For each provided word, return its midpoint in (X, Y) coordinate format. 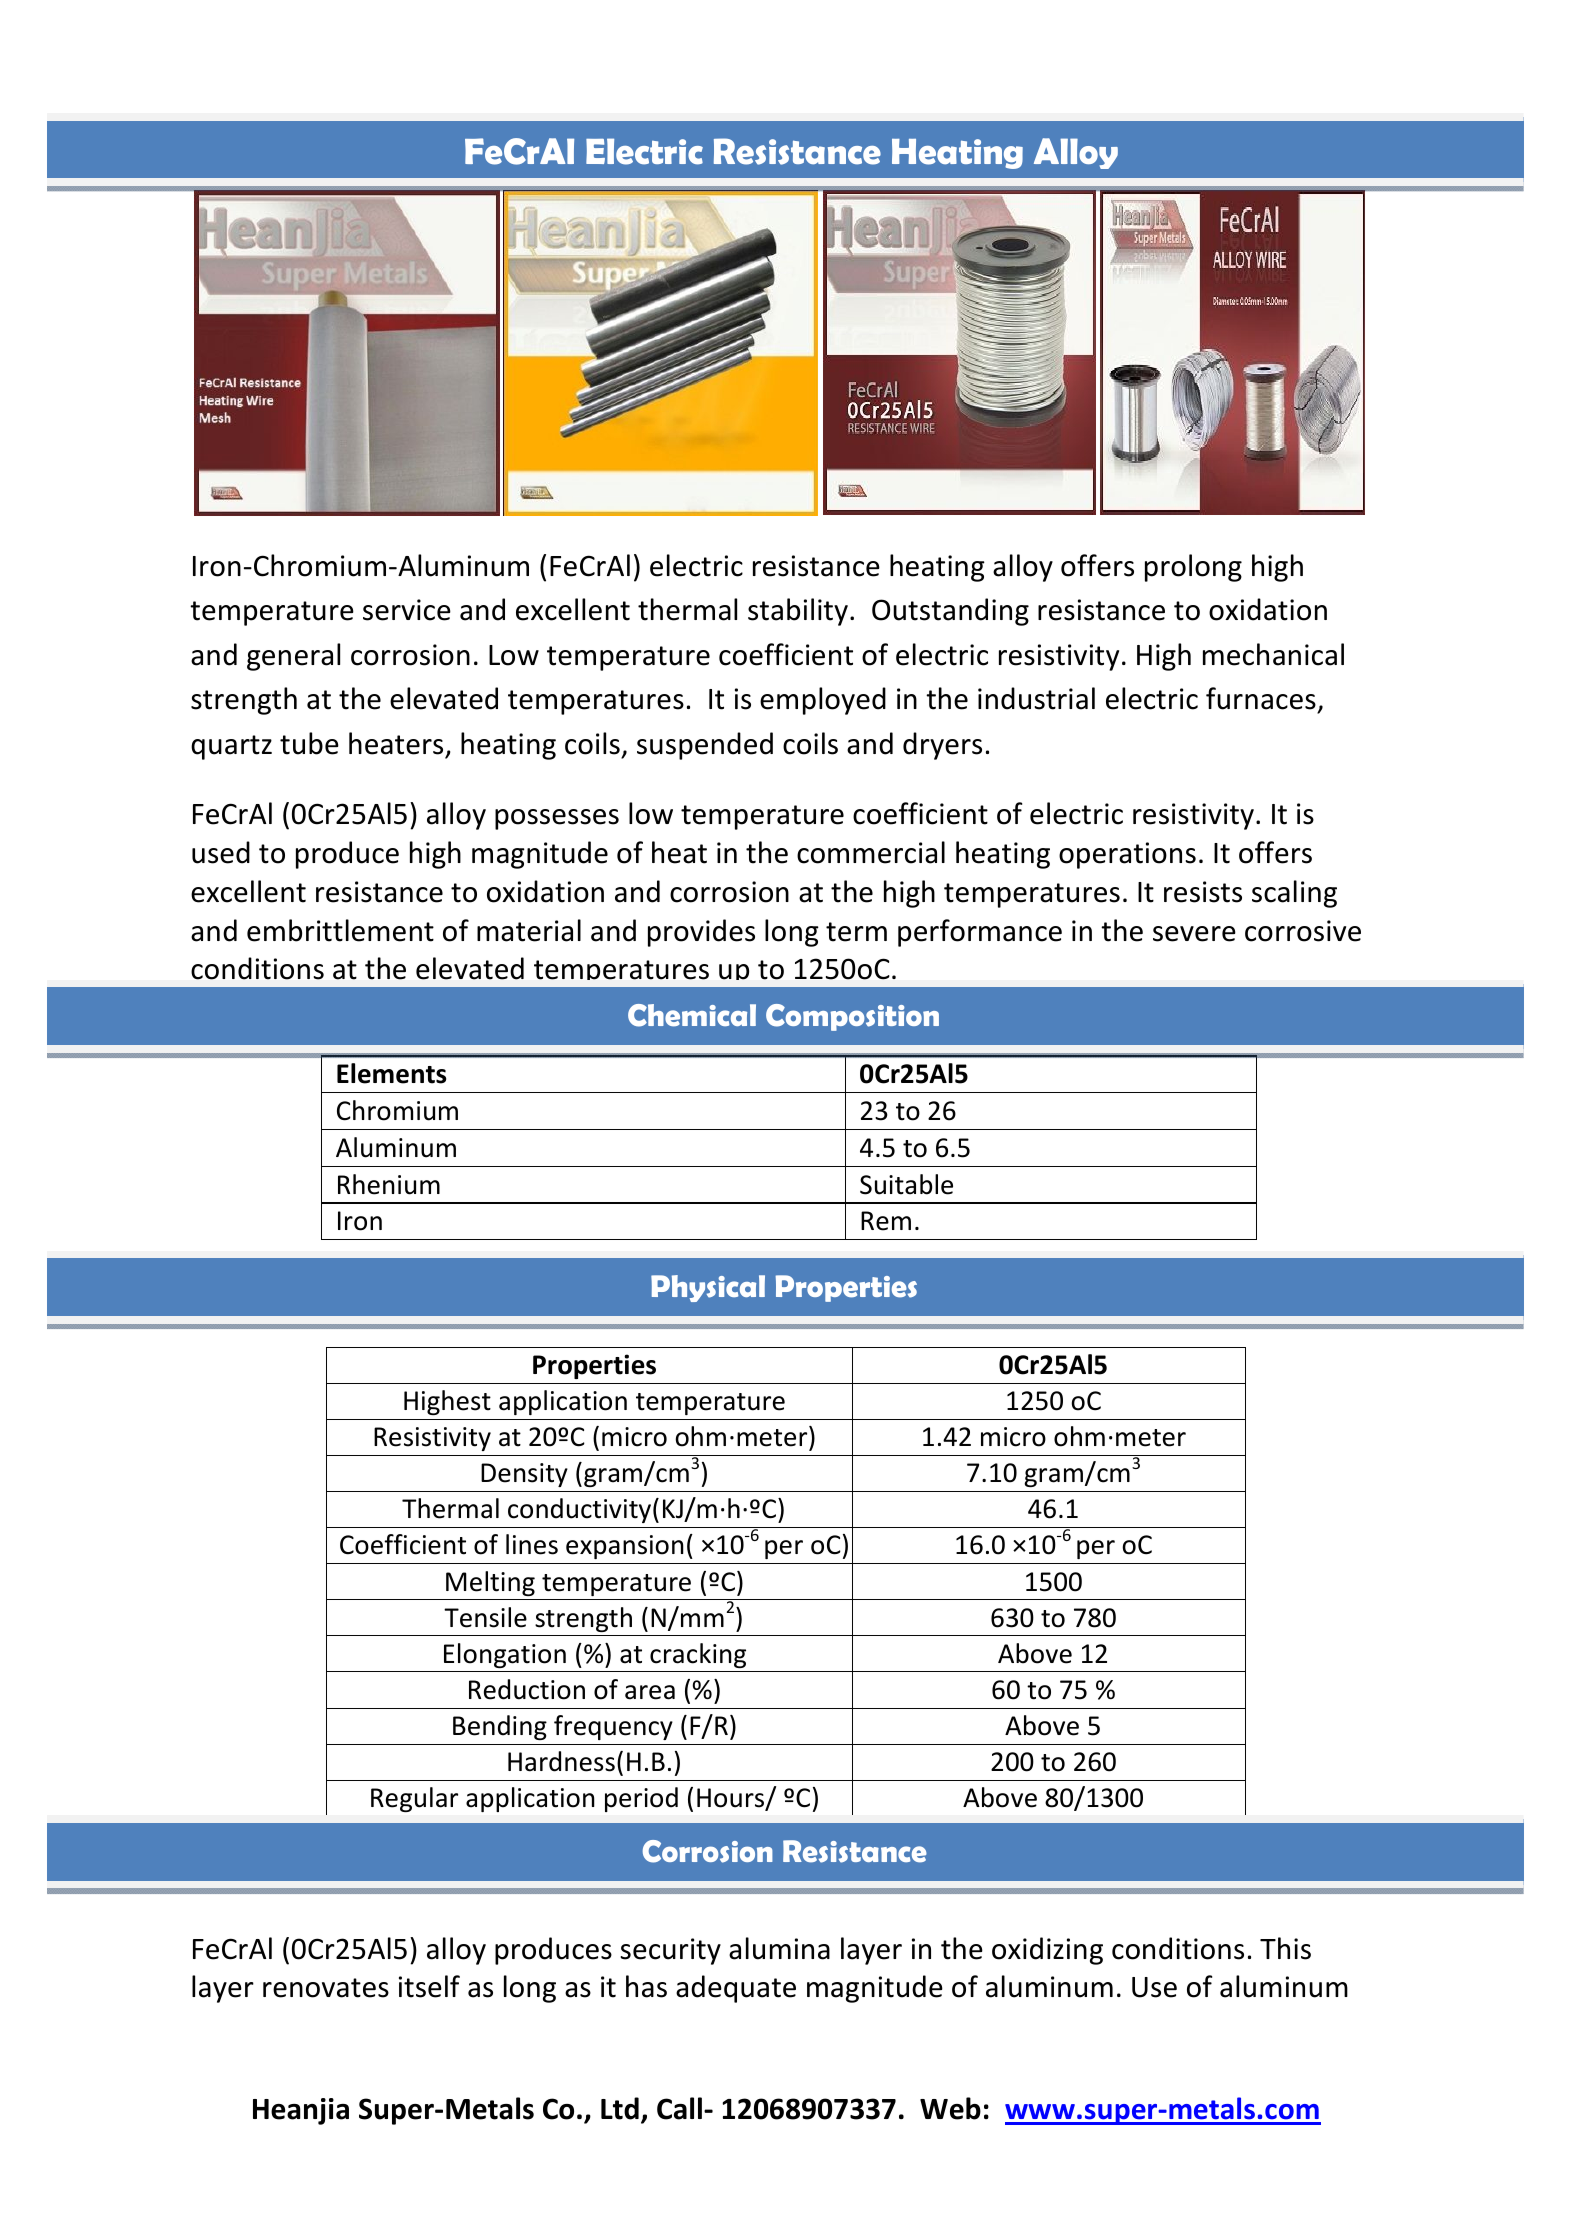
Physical (708, 1288)
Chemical (692, 1015)
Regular (414, 1799)
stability (798, 612)
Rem (886, 1221)
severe (1194, 934)
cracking (698, 1655)
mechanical (1273, 654)
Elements (391, 1073)
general (293, 657)
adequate (736, 1989)
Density (524, 1475)
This (1285, 1948)
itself (429, 1986)
